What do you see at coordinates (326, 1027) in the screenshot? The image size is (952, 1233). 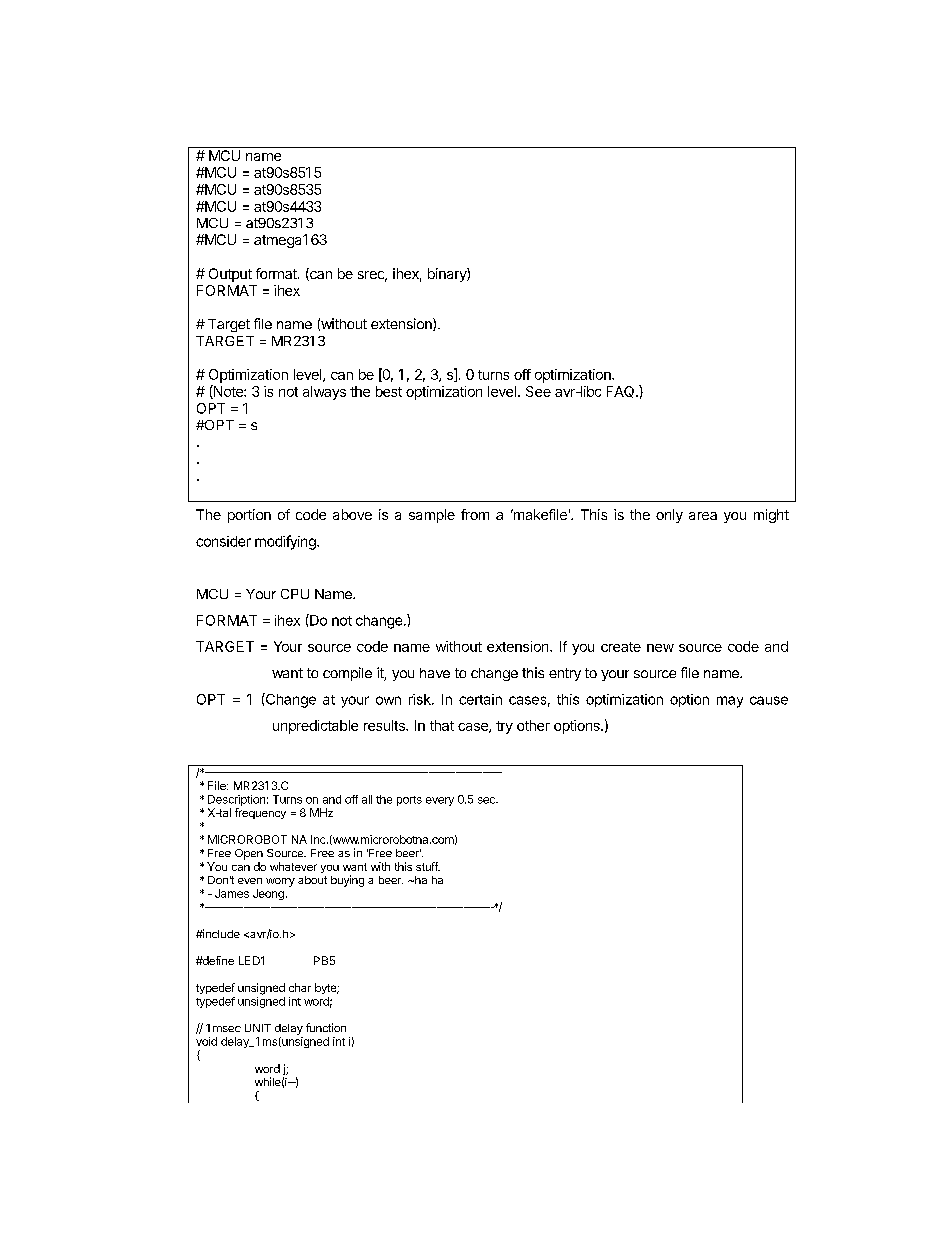 I see `function` at bounding box center [326, 1027].
